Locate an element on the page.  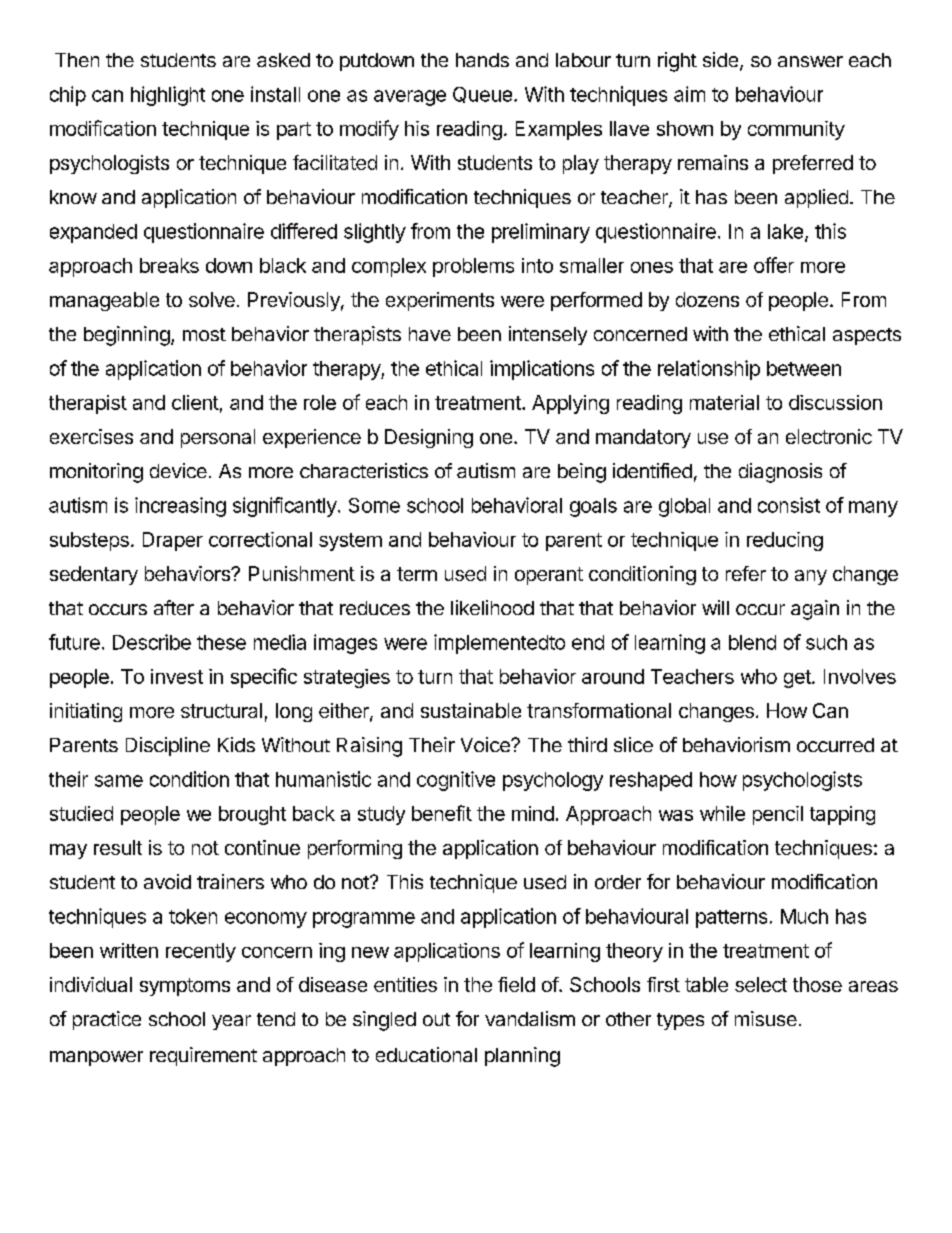
Designing is located at coordinates (429, 438).
